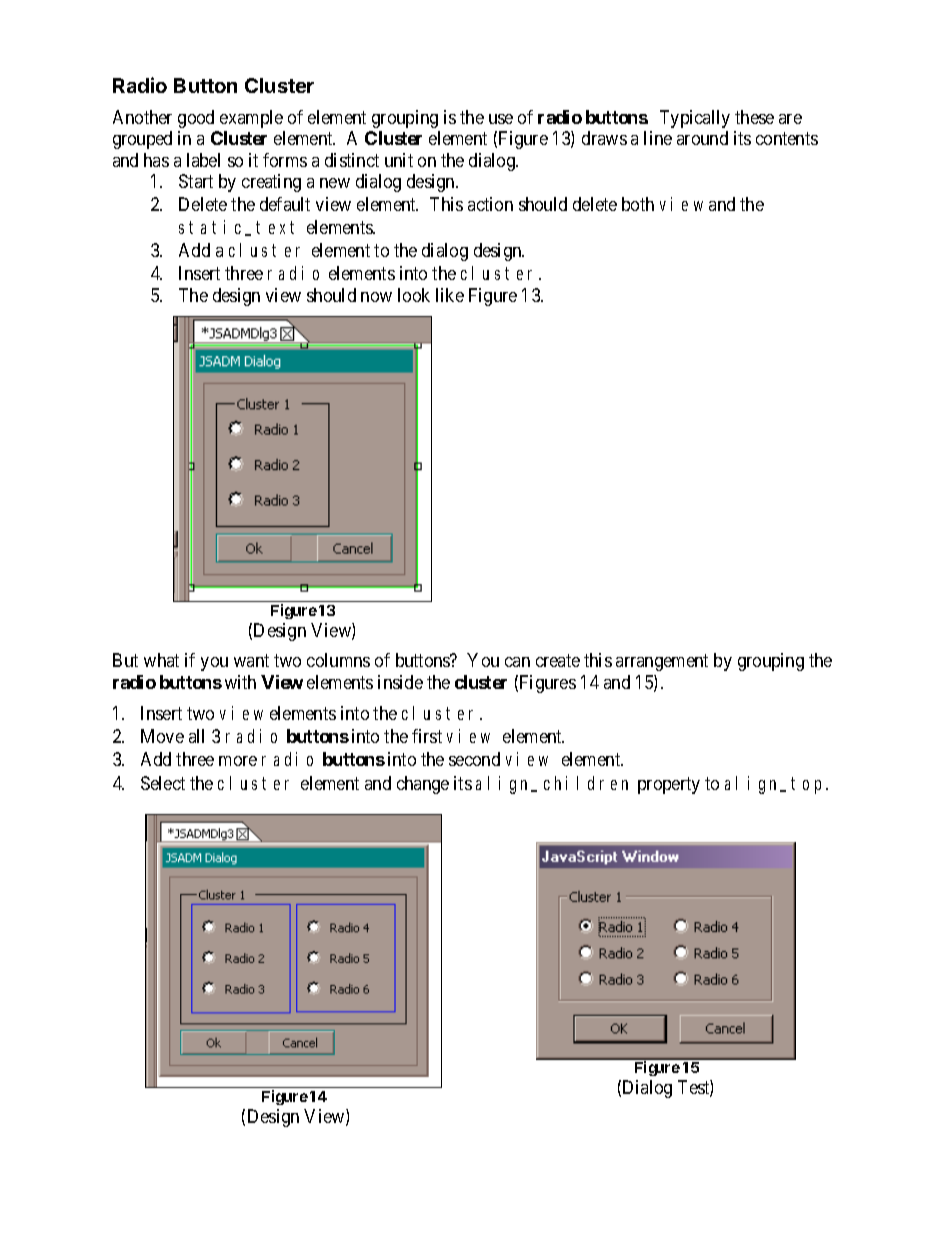  Describe the element at coordinates (474, 759) in the screenshot. I see `second` at that location.
